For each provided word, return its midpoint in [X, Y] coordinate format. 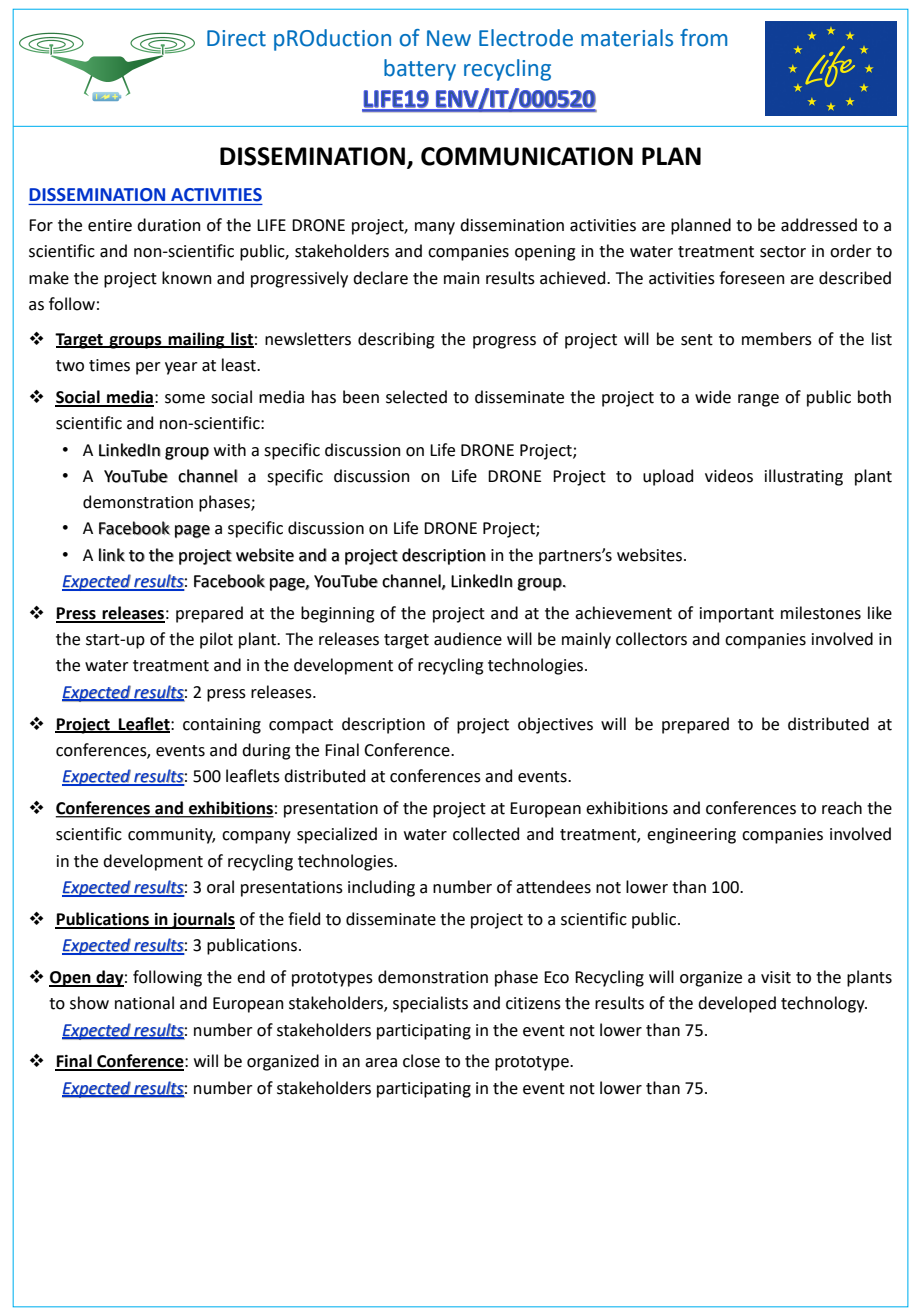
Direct [236, 38]
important [737, 615]
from [703, 38]
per [148, 368]
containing [222, 726]
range [758, 400]
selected [416, 397]
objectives [555, 725]
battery [420, 70]
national [144, 1003]
